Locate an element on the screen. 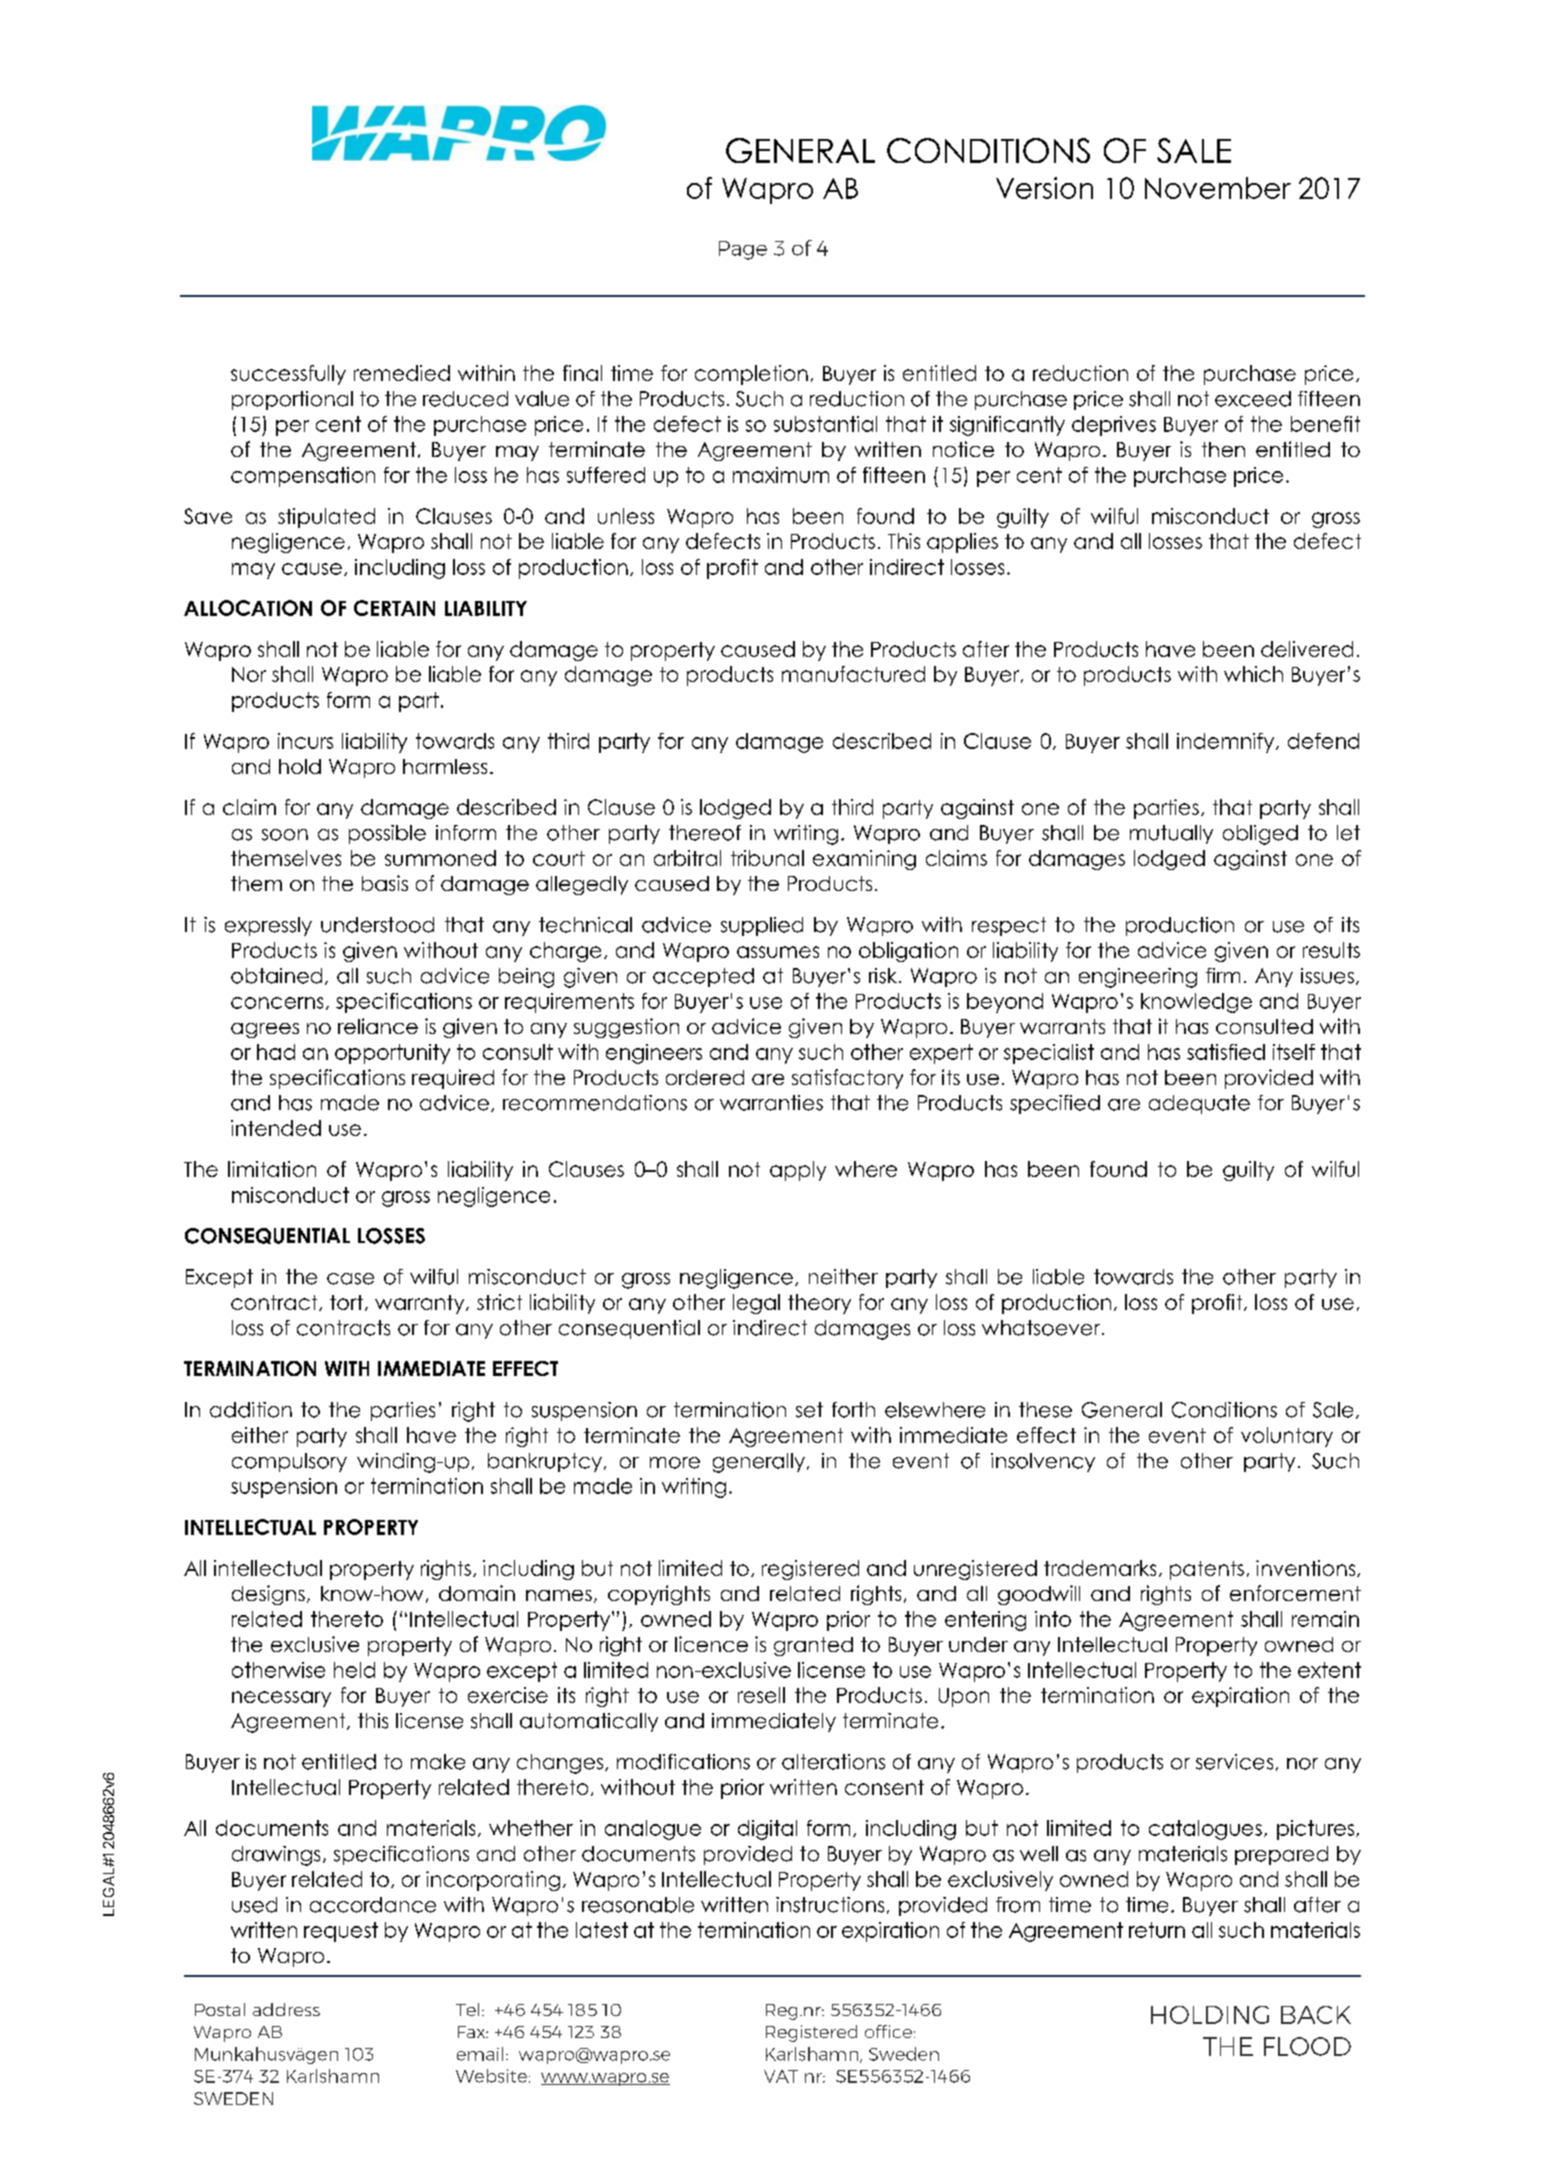 This screenshot has width=1545, height=2184. warranties is located at coordinates (771, 1103).
